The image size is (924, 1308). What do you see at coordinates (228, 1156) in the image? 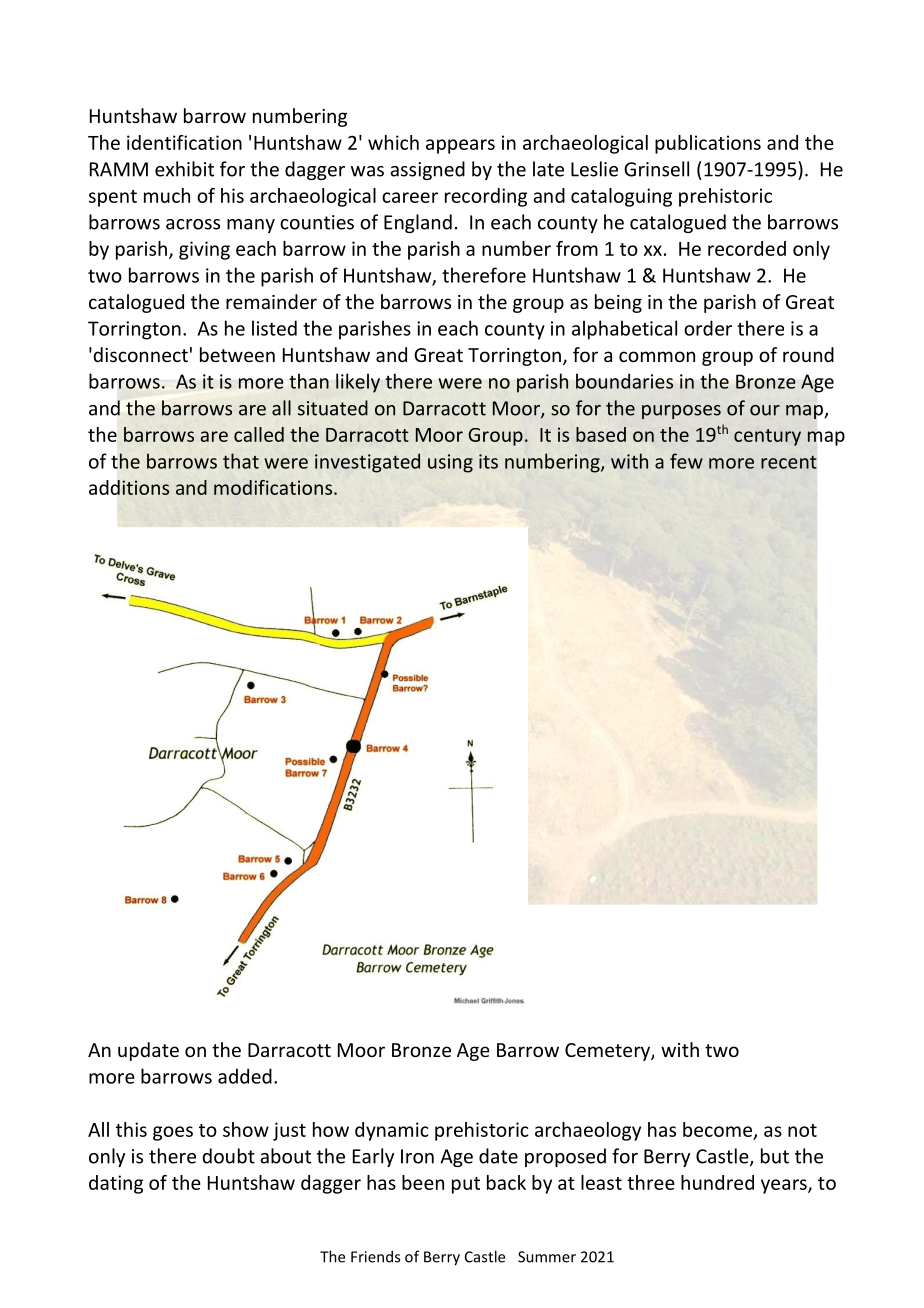
I see `doubt` at bounding box center [228, 1156].
